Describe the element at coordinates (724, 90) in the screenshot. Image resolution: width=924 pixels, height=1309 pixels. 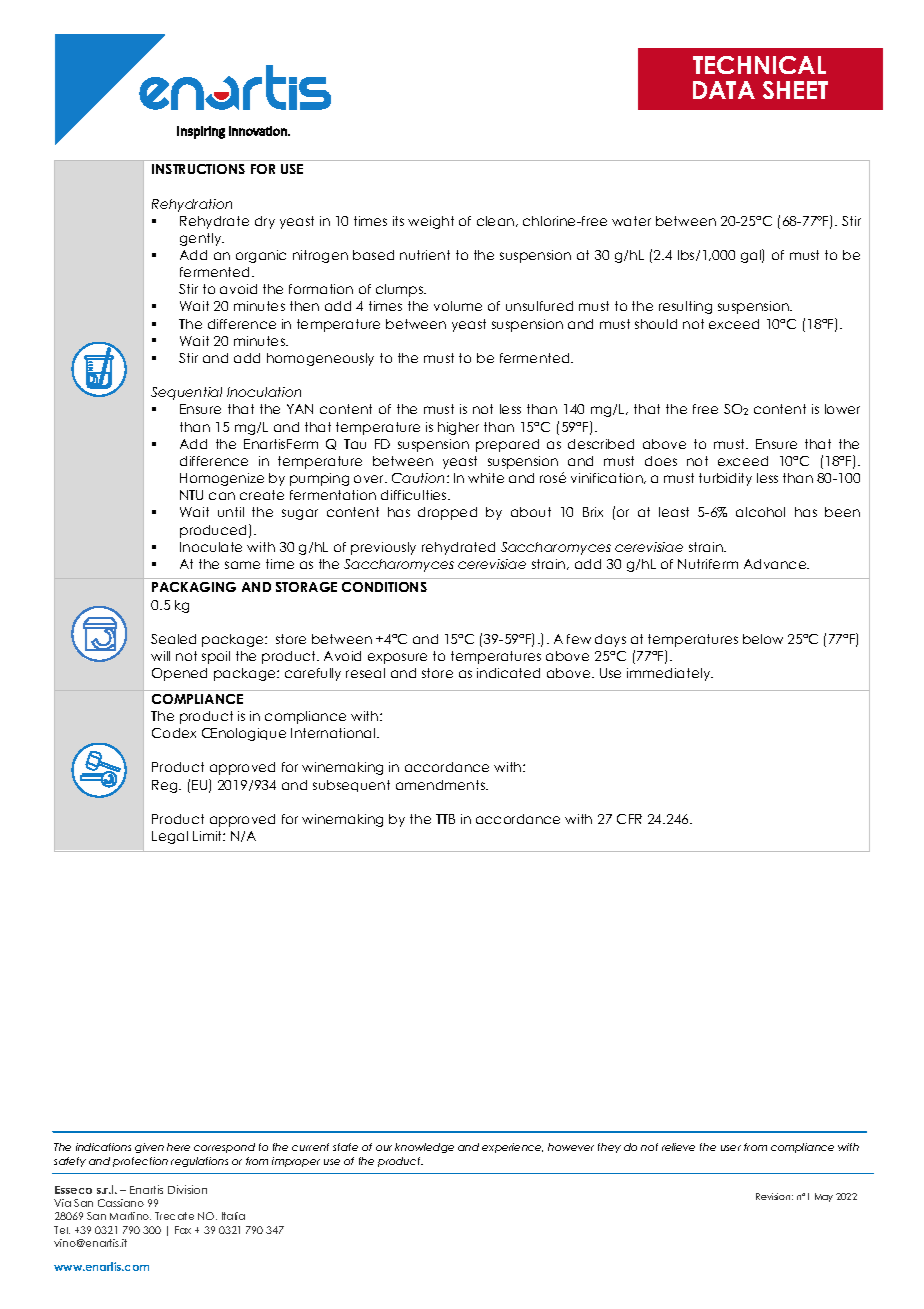
I see `DATA` at that location.
